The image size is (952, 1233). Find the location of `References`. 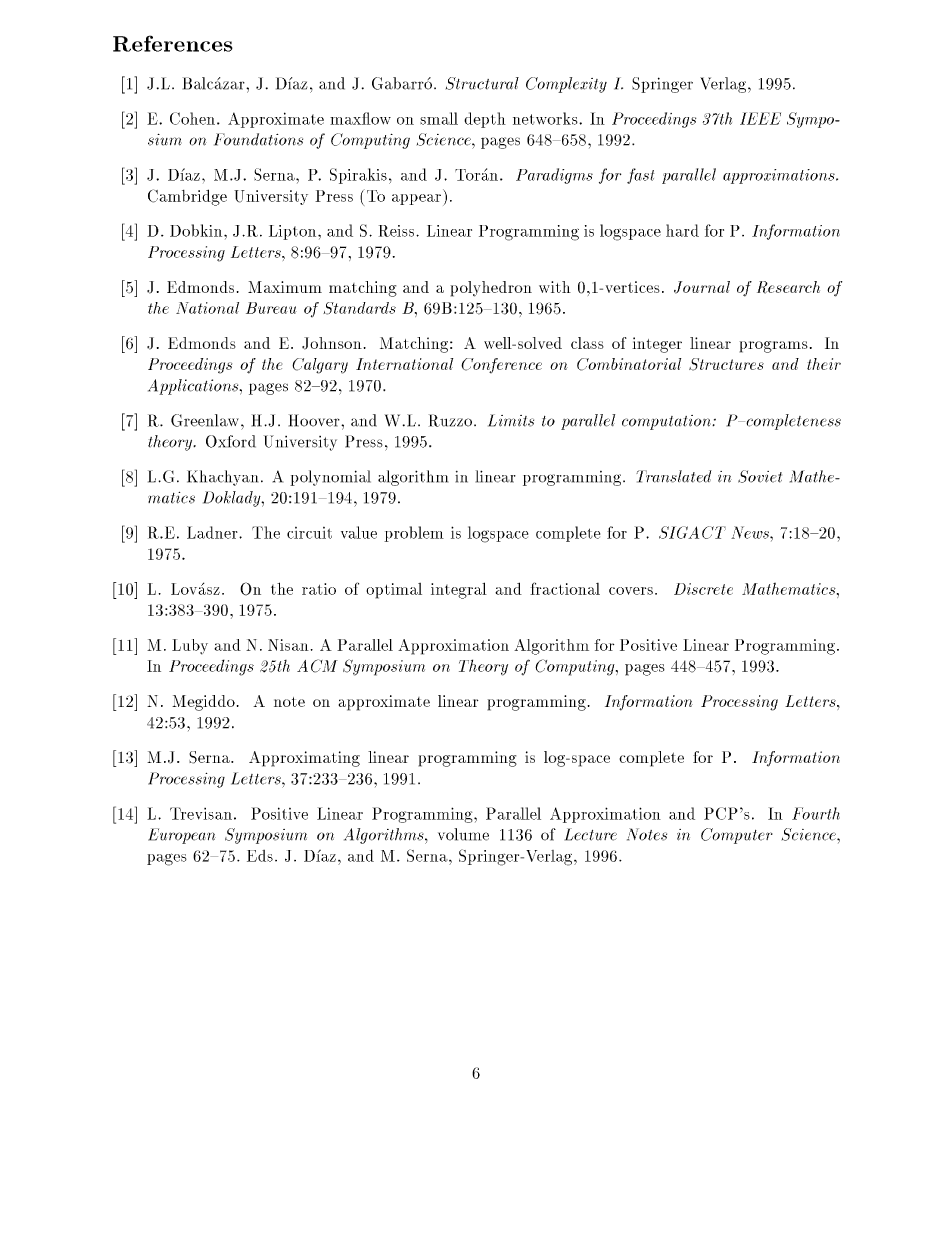

References is located at coordinates (173, 43).
